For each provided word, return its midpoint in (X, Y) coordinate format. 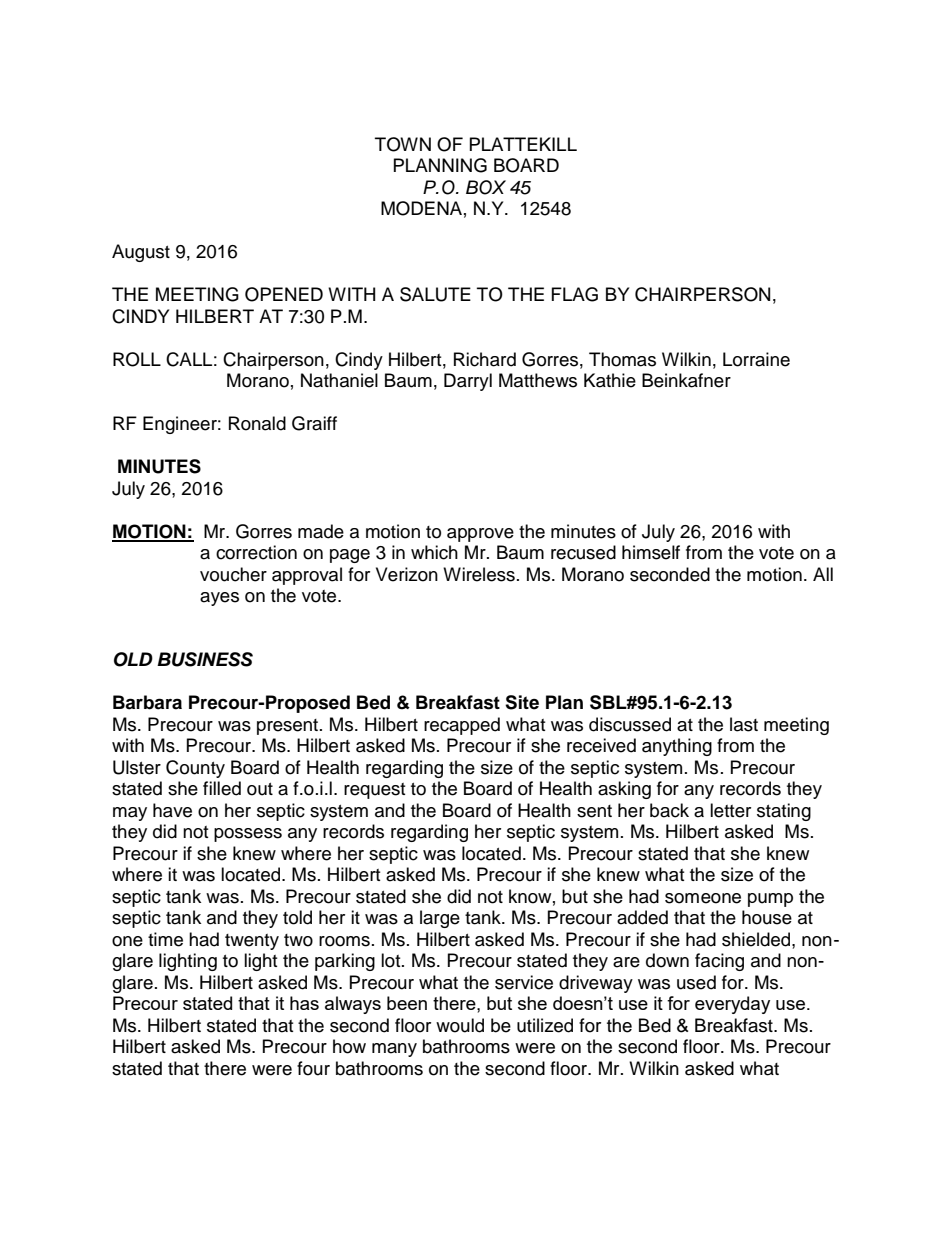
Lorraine (756, 359)
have (172, 810)
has (304, 1003)
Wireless (479, 574)
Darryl (468, 382)
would (460, 1025)
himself (651, 552)
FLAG (575, 294)
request (374, 791)
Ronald (257, 423)
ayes (219, 599)
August (141, 253)
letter (730, 810)
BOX (486, 187)
